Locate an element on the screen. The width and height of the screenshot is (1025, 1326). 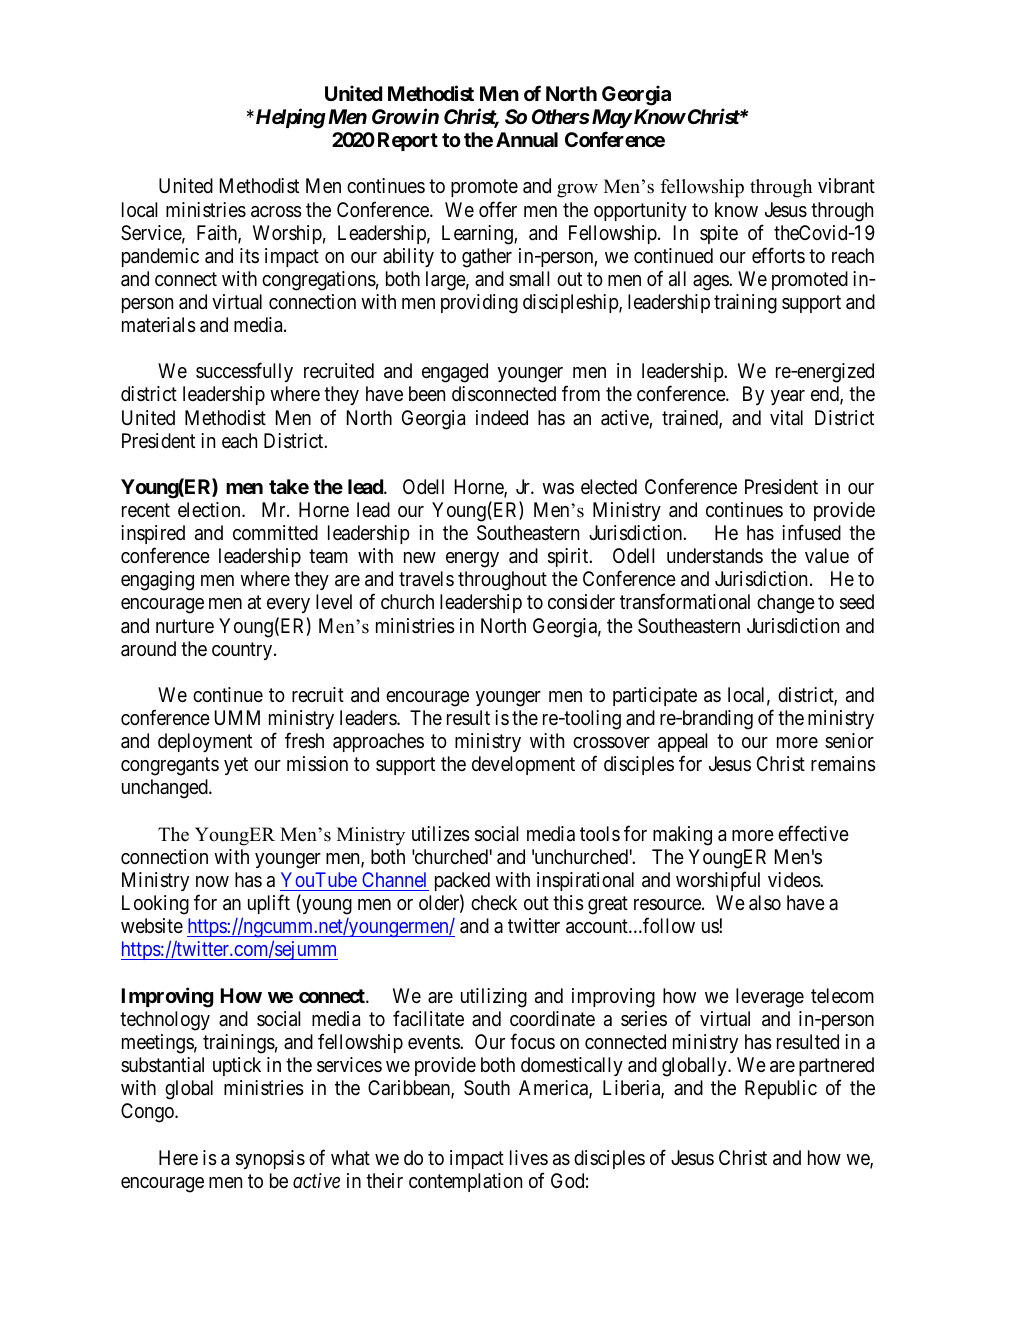
seed is located at coordinates (857, 602).
